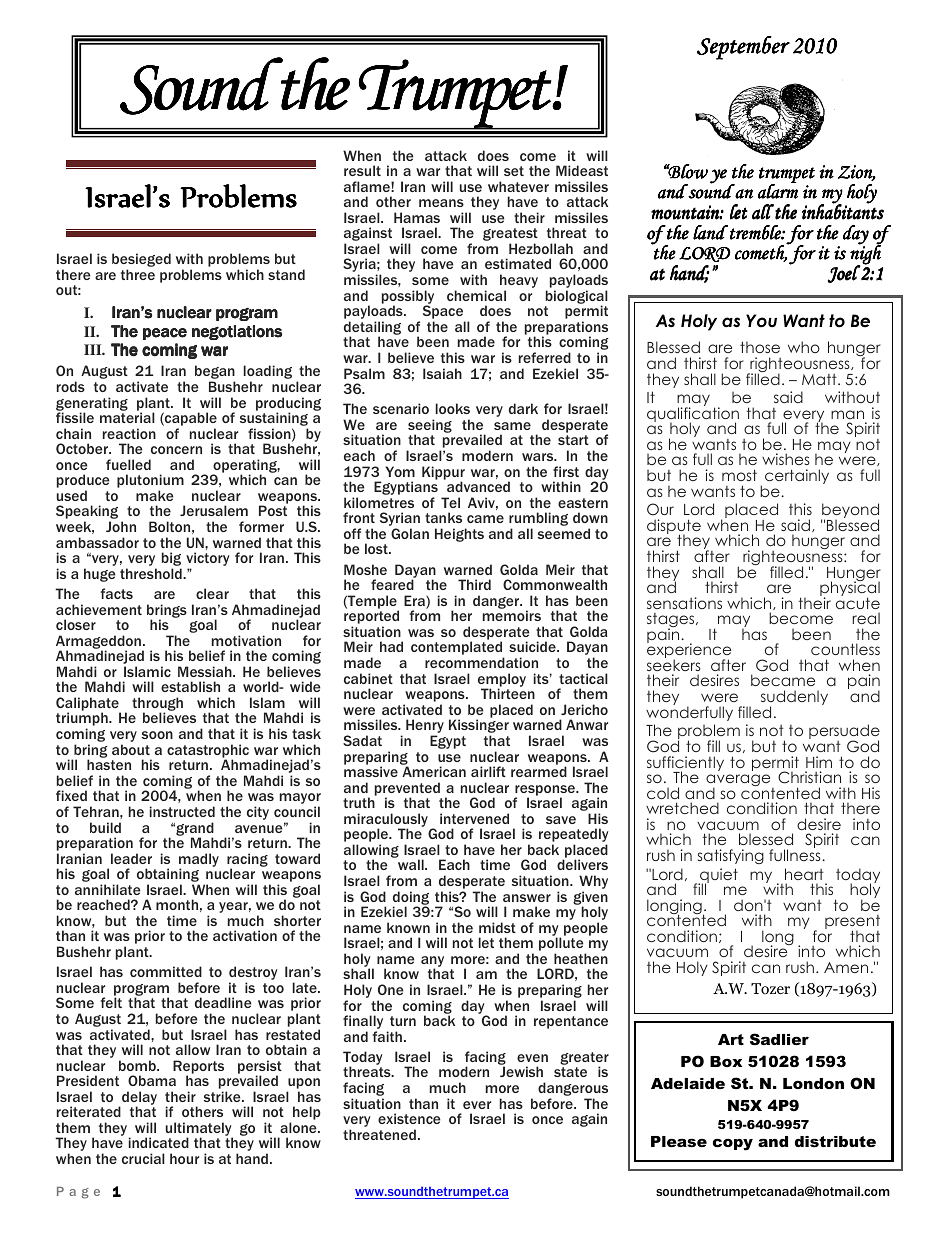 The height and width of the screenshot is (1233, 952). Describe the element at coordinates (743, 48) in the screenshot. I see `September` at that location.
